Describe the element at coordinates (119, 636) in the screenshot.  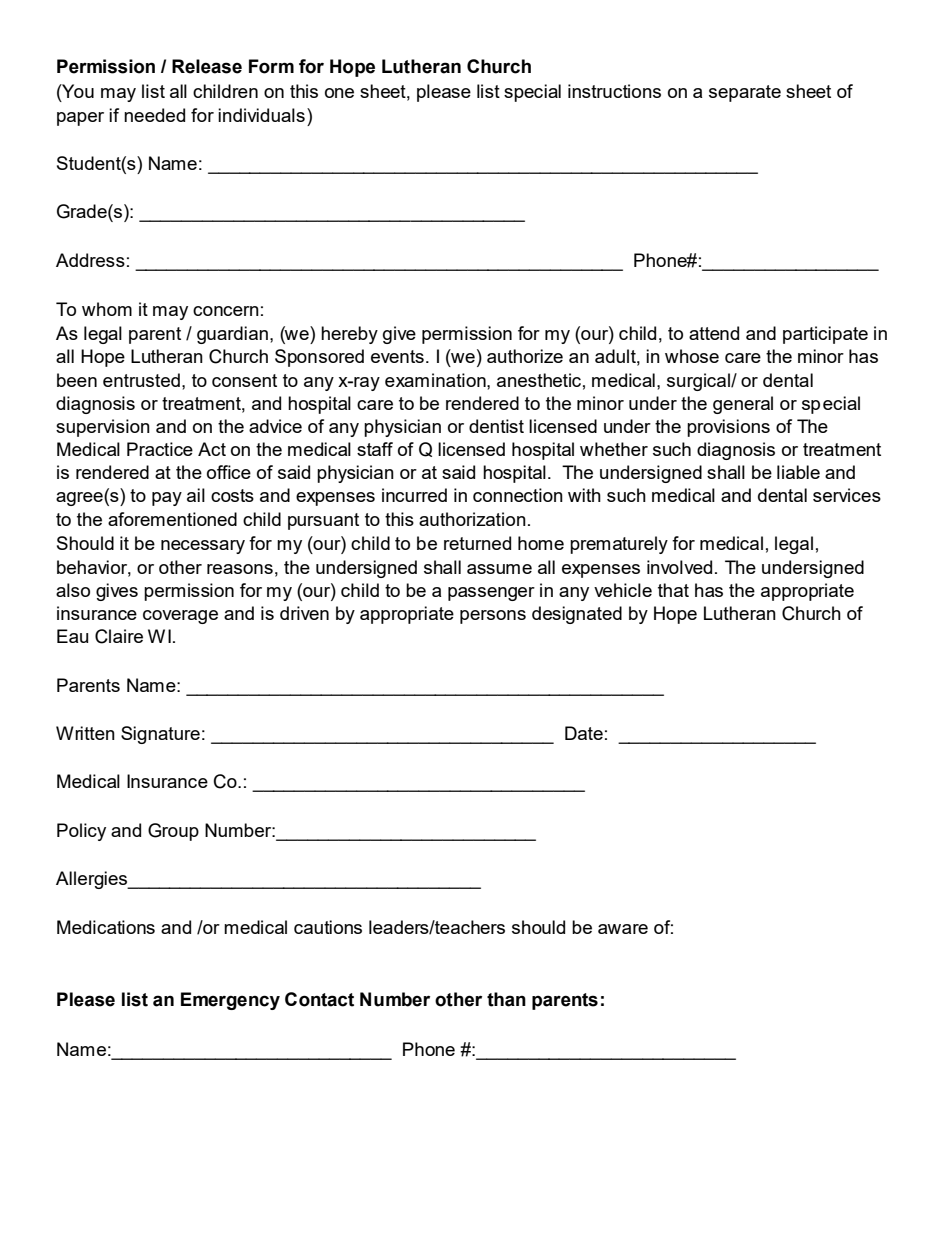
I see `Claire` at that location.
